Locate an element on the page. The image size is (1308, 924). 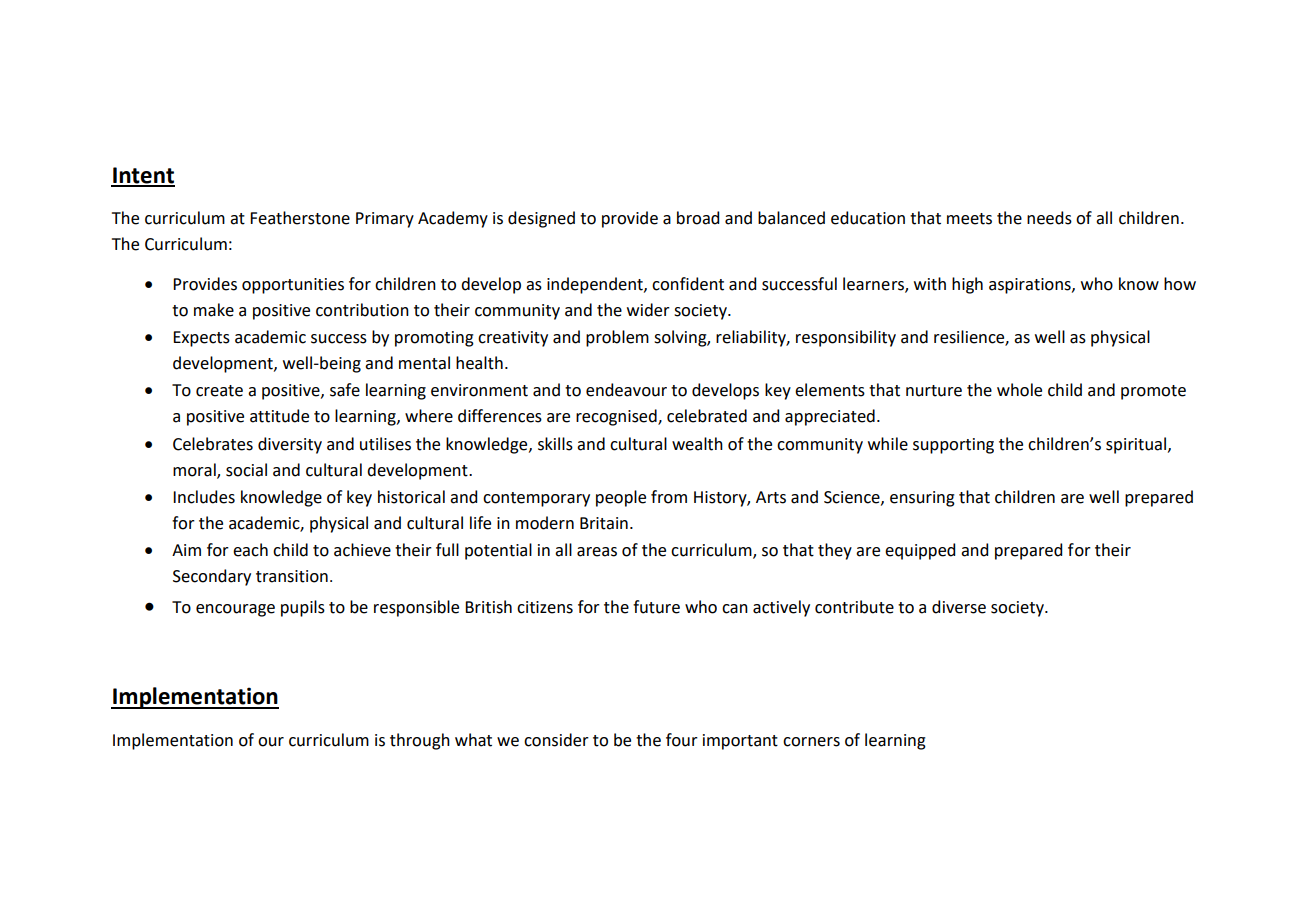
Primary is located at coordinates (385, 220).
